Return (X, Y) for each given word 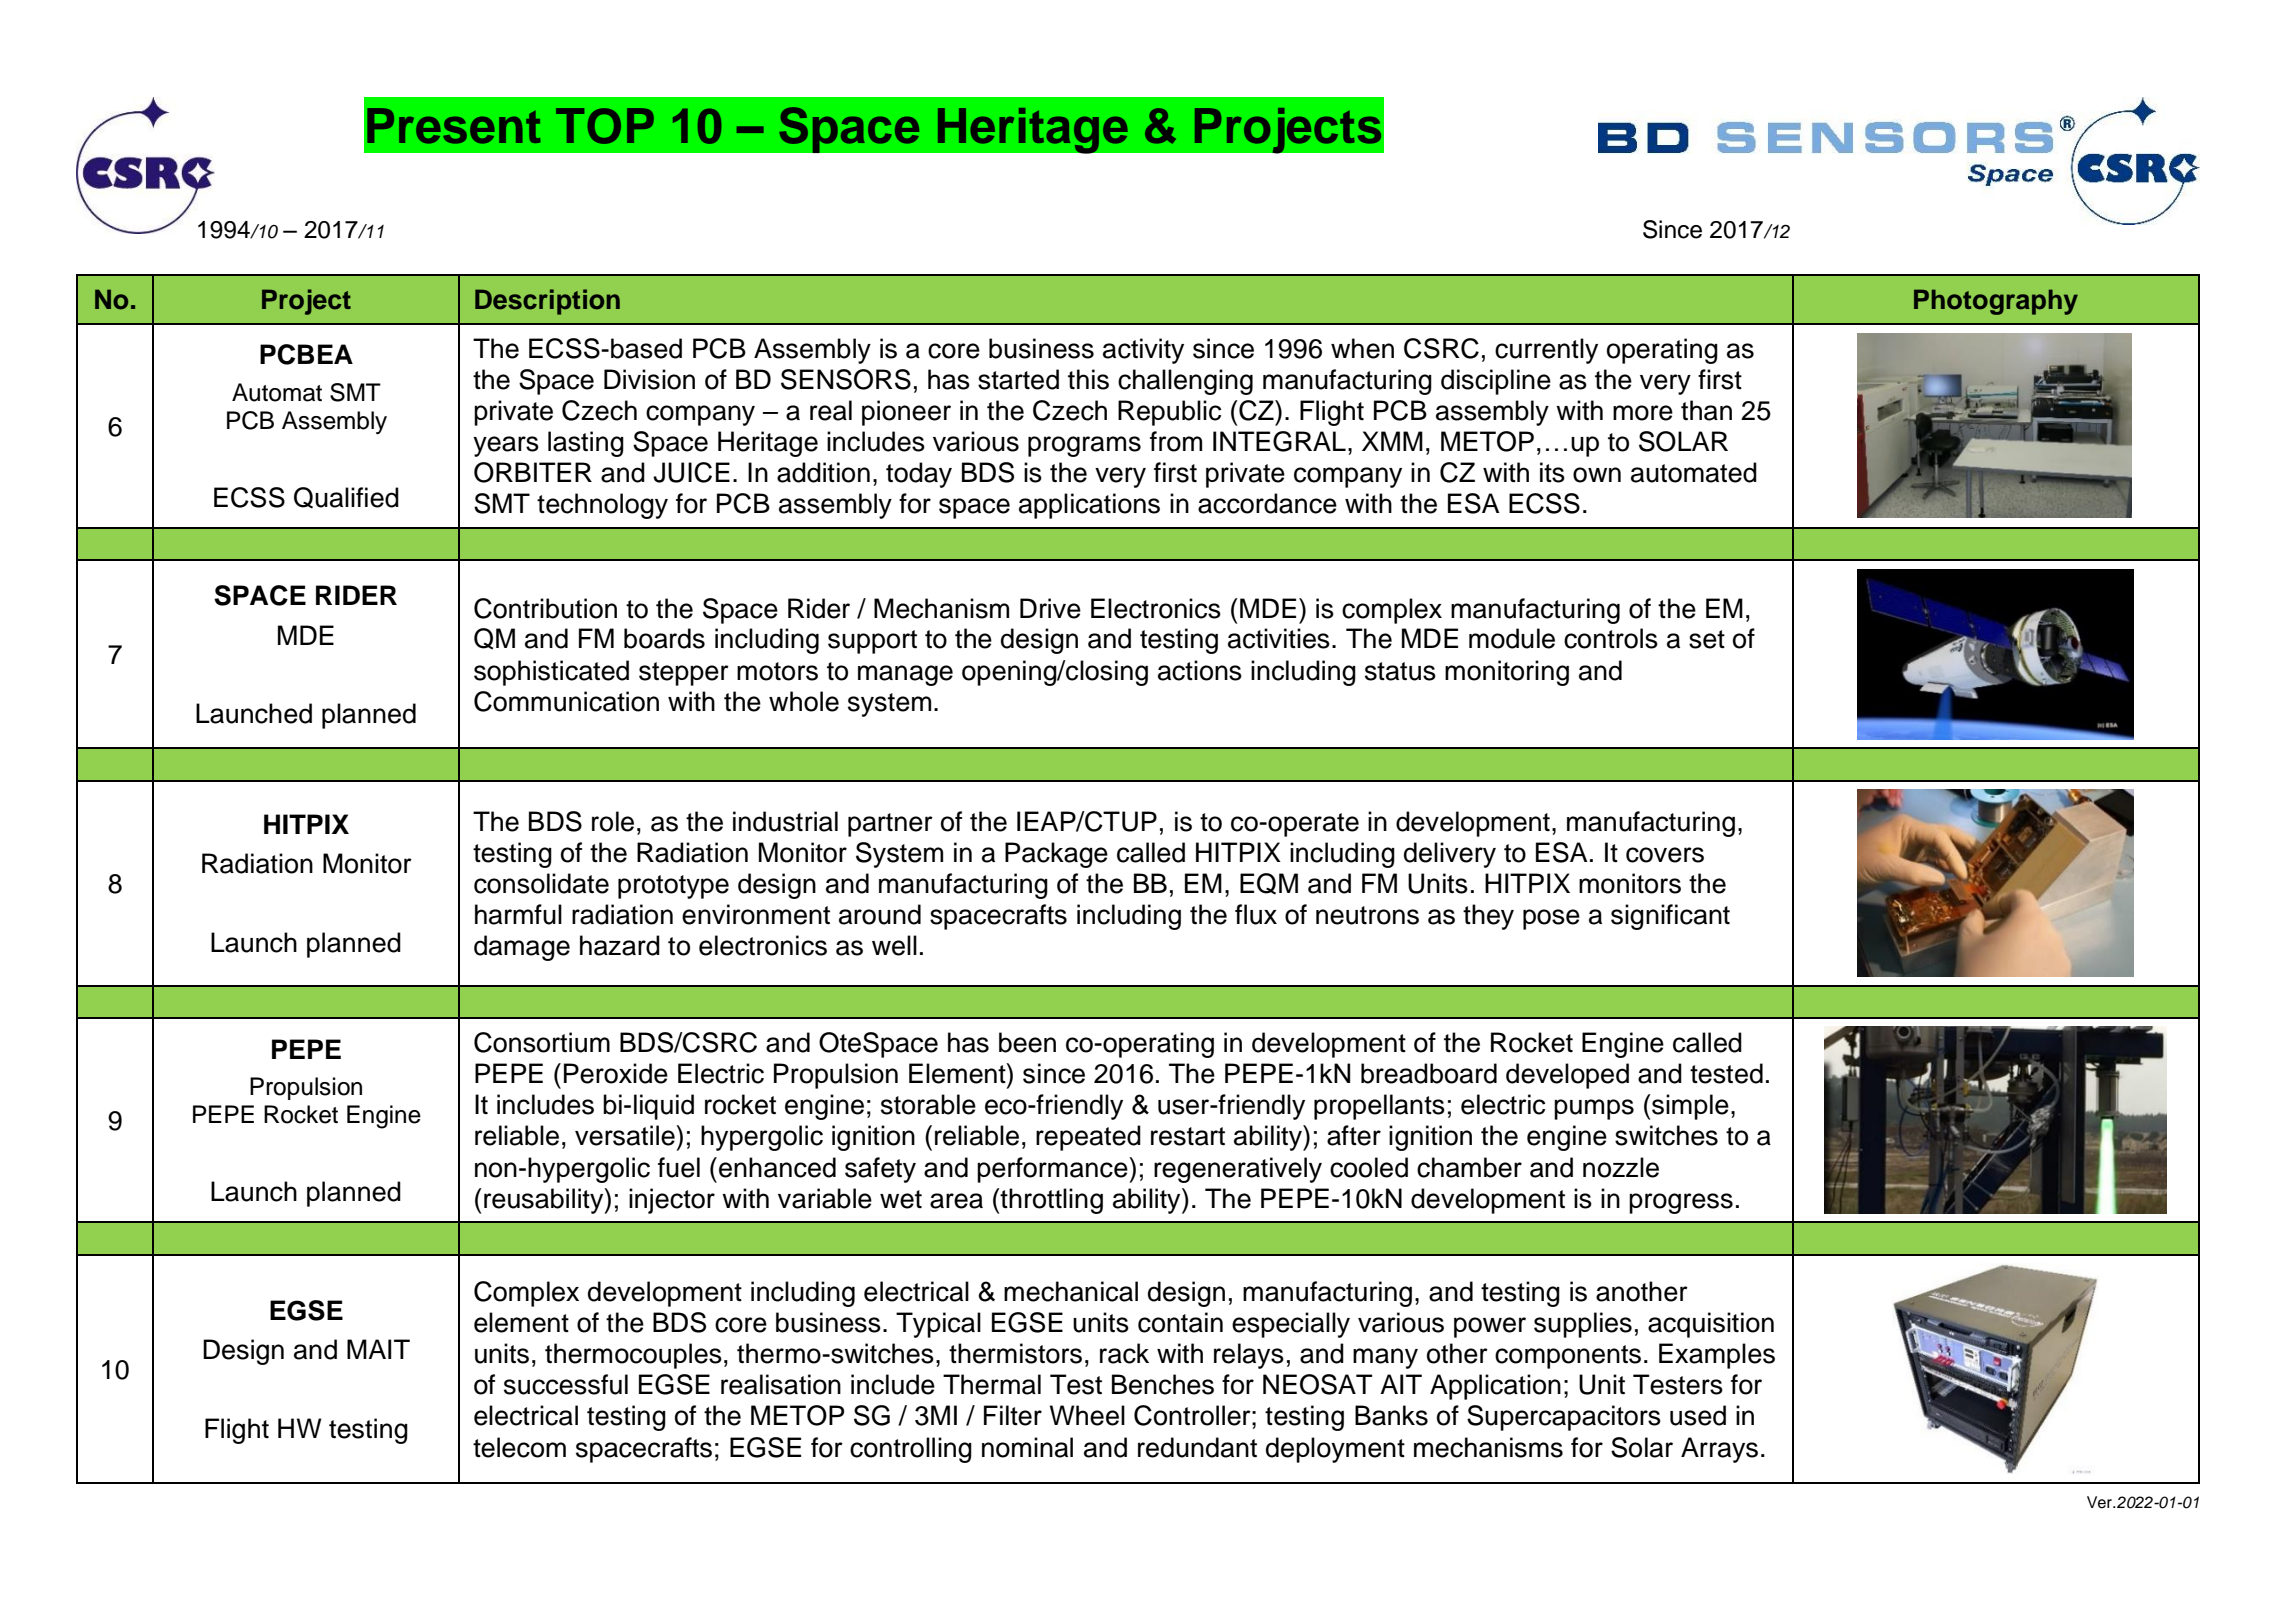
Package (1056, 855)
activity (1143, 351)
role (613, 821)
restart (1188, 1136)
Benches (1163, 1384)
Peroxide (616, 1073)
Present (454, 126)
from (1176, 441)
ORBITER (533, 472)
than (1706, 410)
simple (1689, 1107)
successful (566, 1384)
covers (1665, 855)
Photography (1996, 302)
